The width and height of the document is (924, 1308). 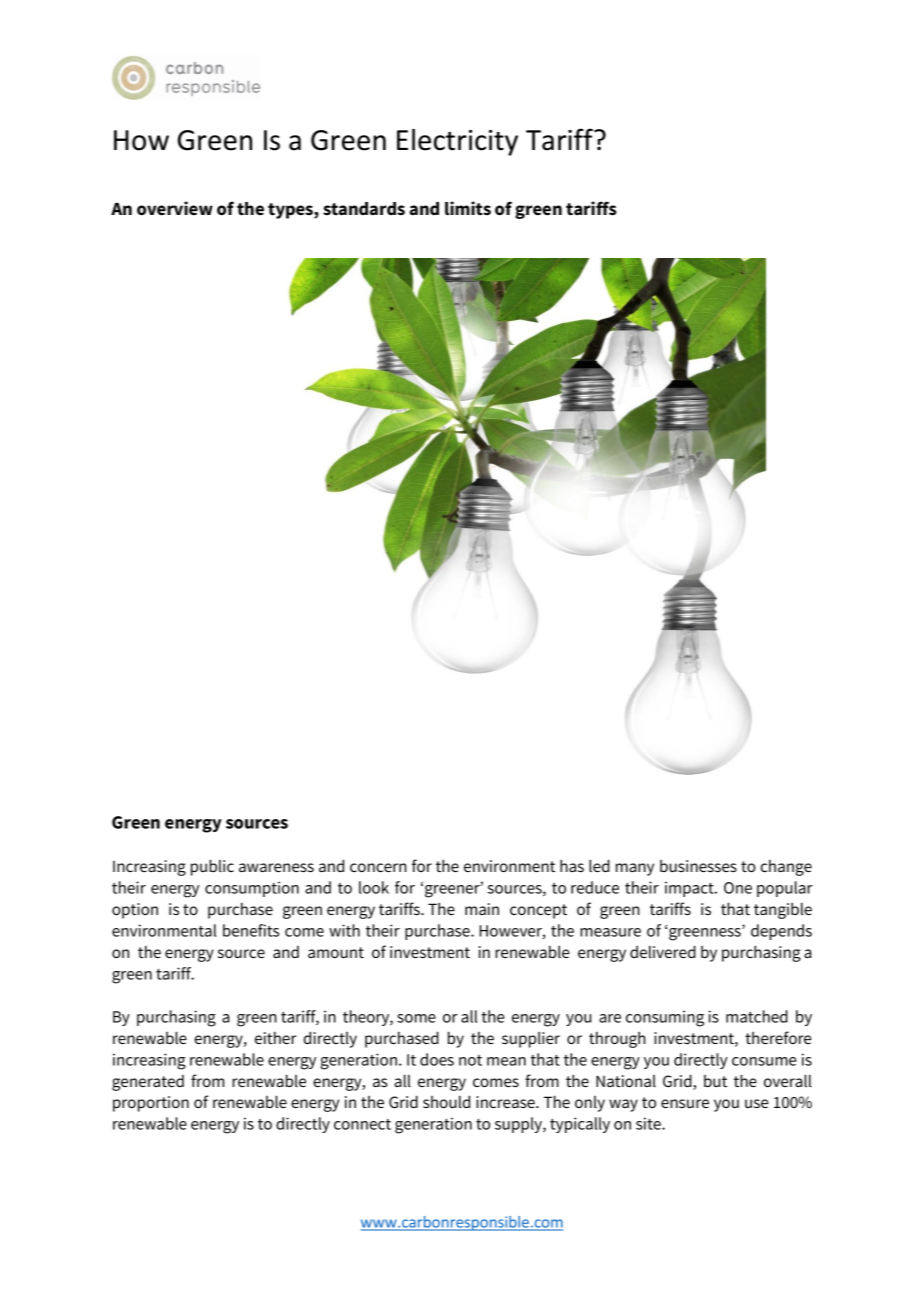 I want to click on overview, so click(x=175, y=208).
